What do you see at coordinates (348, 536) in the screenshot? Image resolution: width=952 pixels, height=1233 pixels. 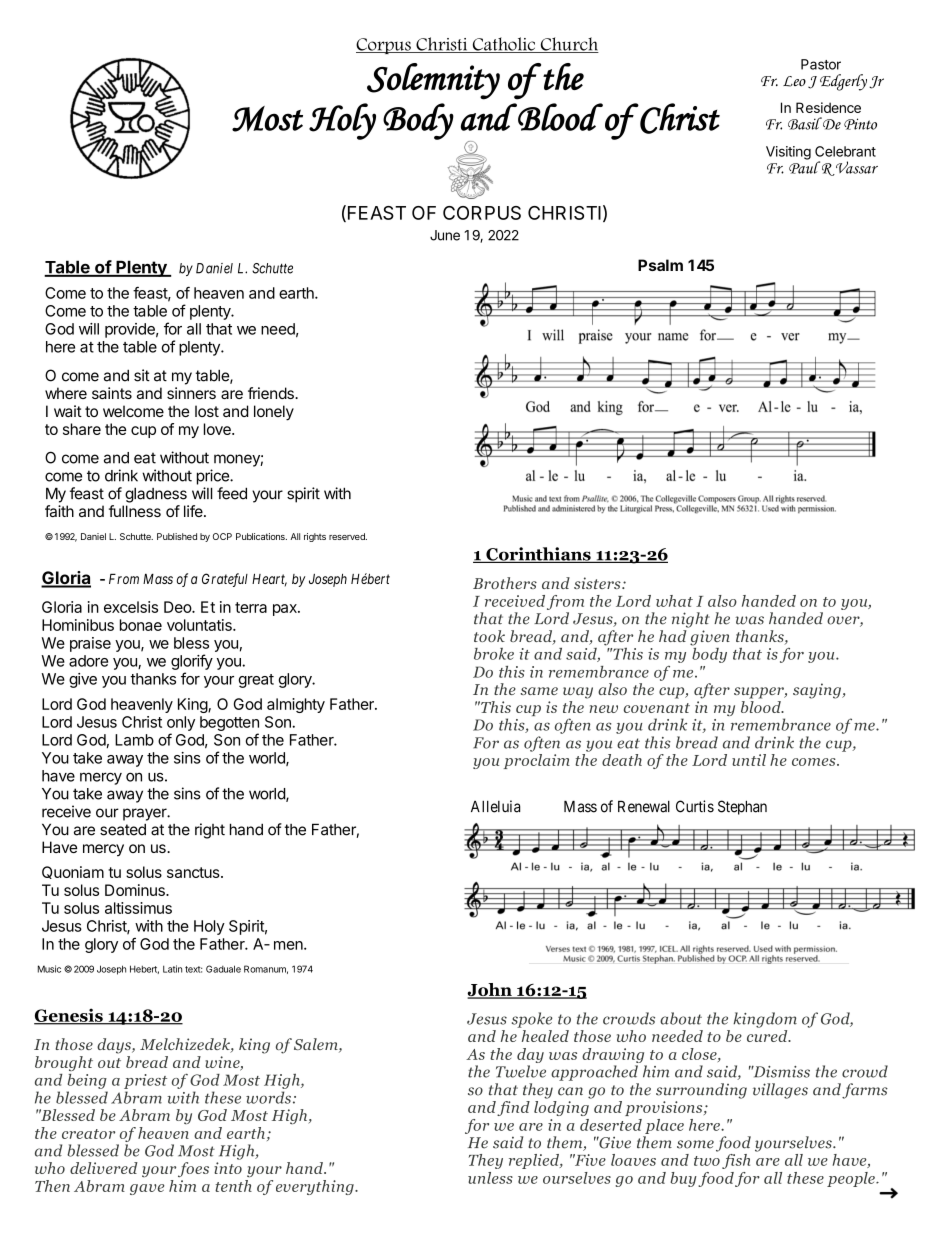 I see `reserved` at bounding box center [348, 536].
